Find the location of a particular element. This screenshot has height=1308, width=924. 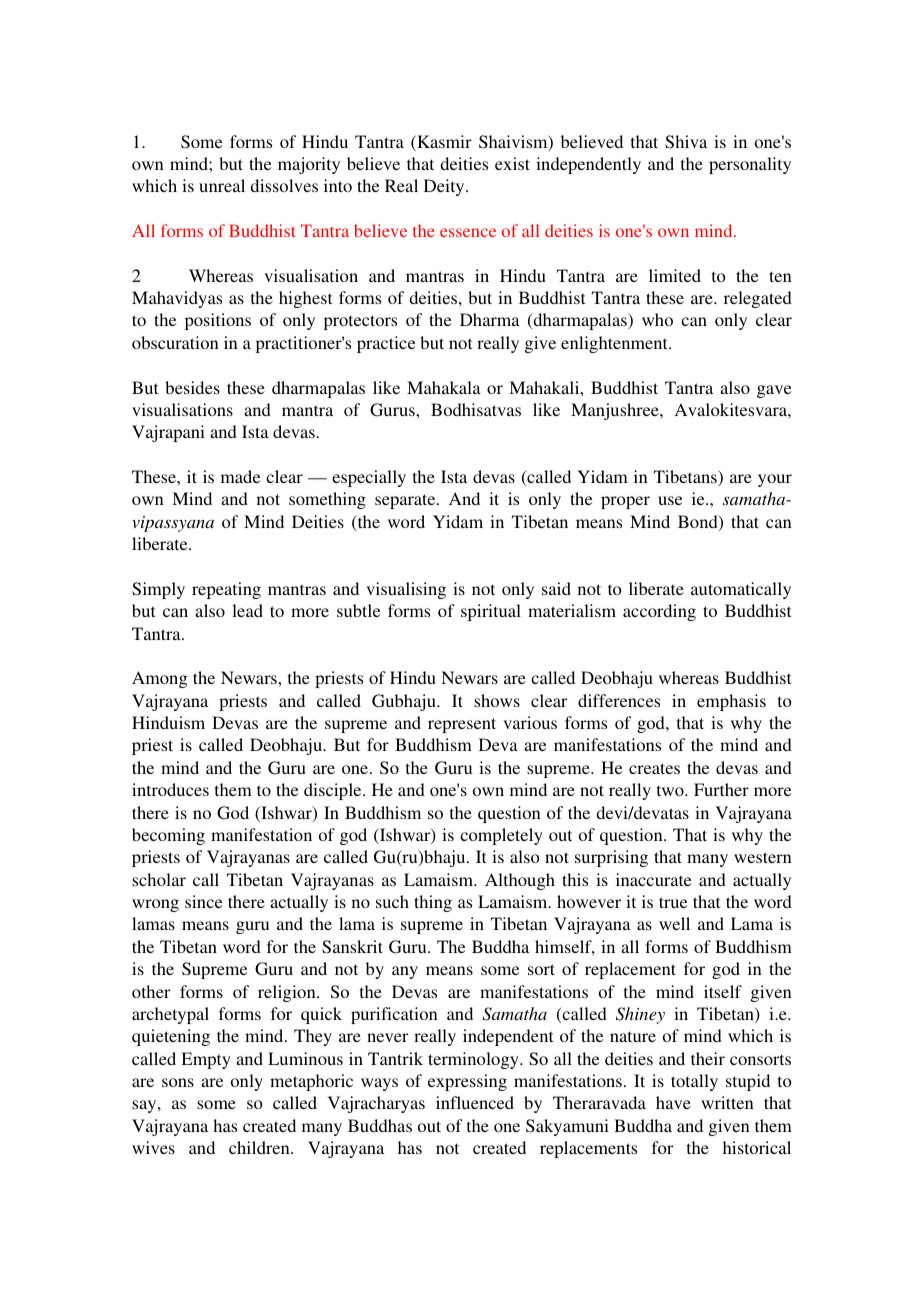

introduces is located at coordinates (170, 789).
